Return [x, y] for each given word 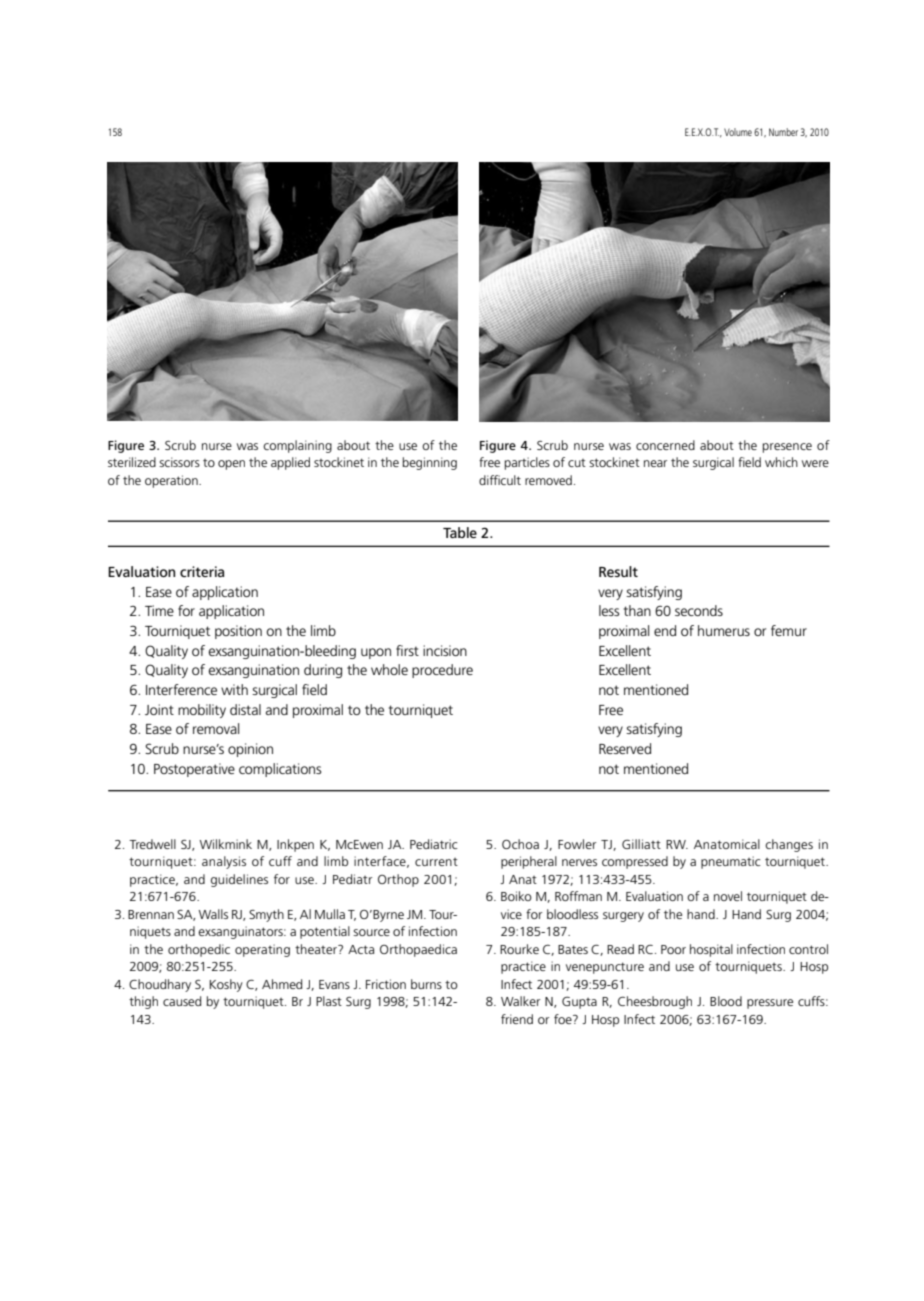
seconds [699, 610]
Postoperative [194, 770]
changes [789, 845]
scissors [179, 462]
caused [182, 1001]
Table [460, 532]
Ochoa [520, 844]
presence [787, 448]
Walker [520, 1001]
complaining [297, 446]
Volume [738, 132]
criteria [202, 571]
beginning [429, 463]
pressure [770, 1004]
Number [783, 132]
